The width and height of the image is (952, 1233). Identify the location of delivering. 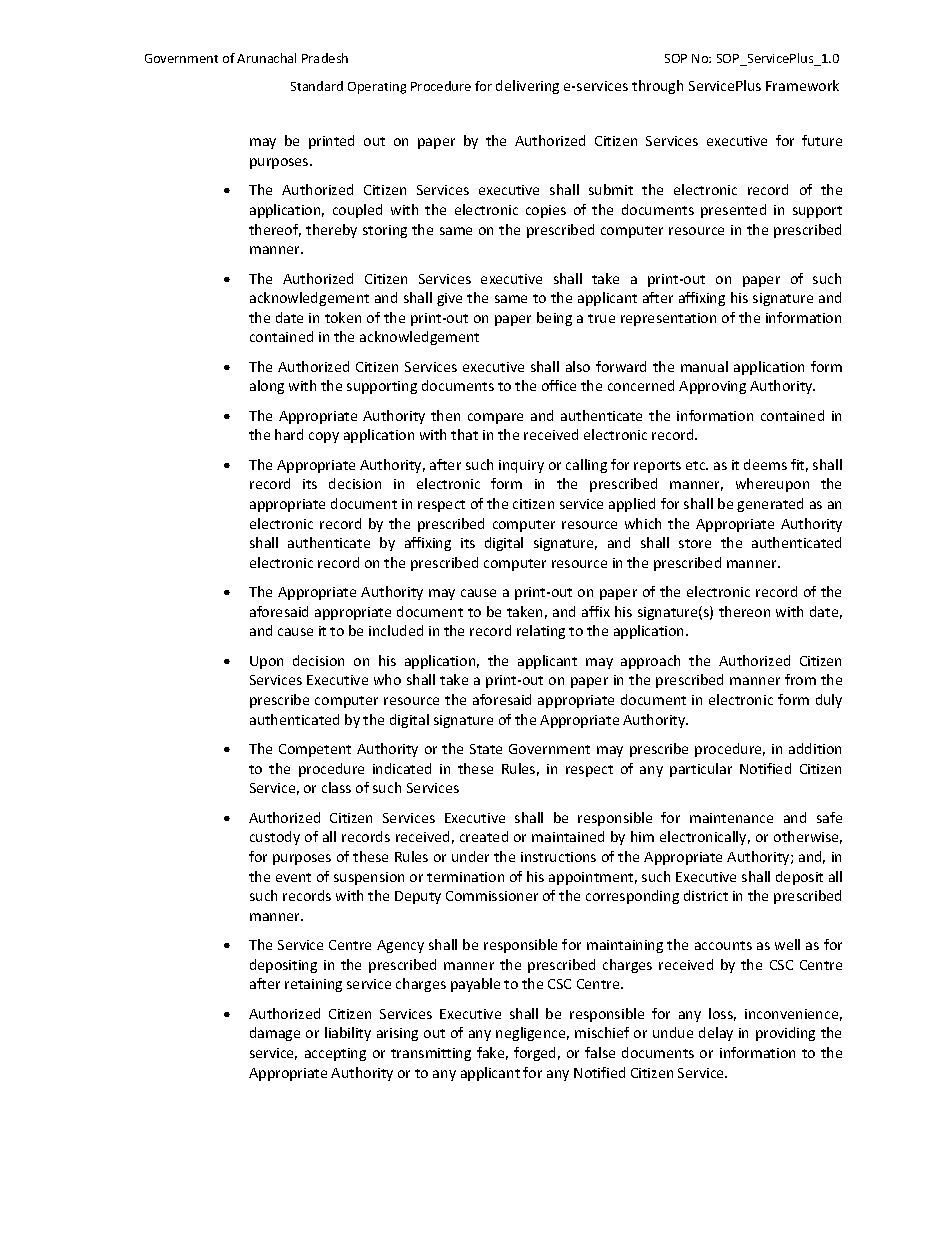
(527, 87).
